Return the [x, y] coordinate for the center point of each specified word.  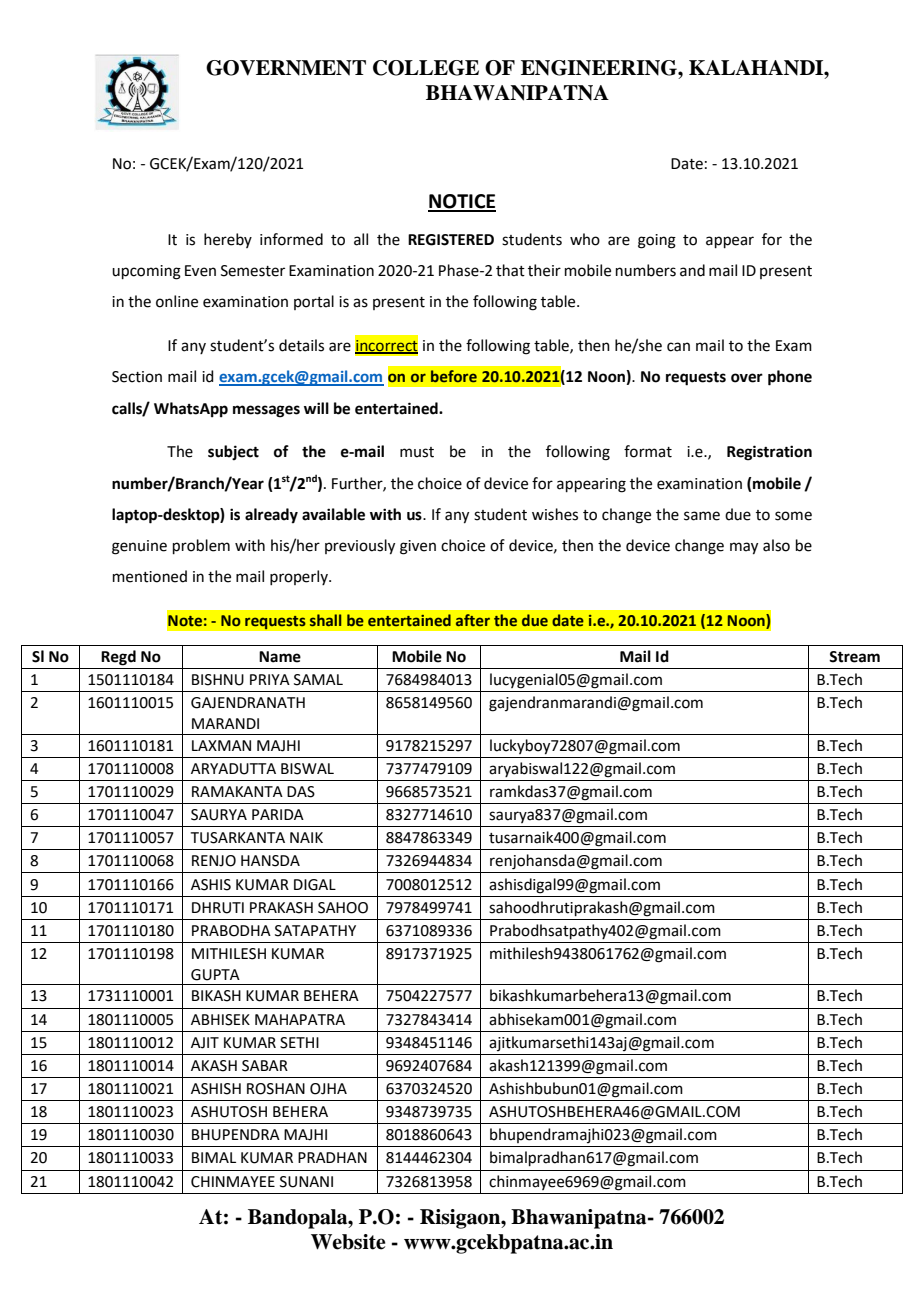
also [776, 545]
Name [280, 657]
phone [790, 378]
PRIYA [270, 679]
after [473, 620]
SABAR [265, 1066]
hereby [228, 240]
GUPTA [215, 975]
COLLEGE [426, 68]
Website [348, 1242]
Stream [854, 657]
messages [266, 411]
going [657, 241]
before [454, 376]
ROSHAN [276, 1089]
